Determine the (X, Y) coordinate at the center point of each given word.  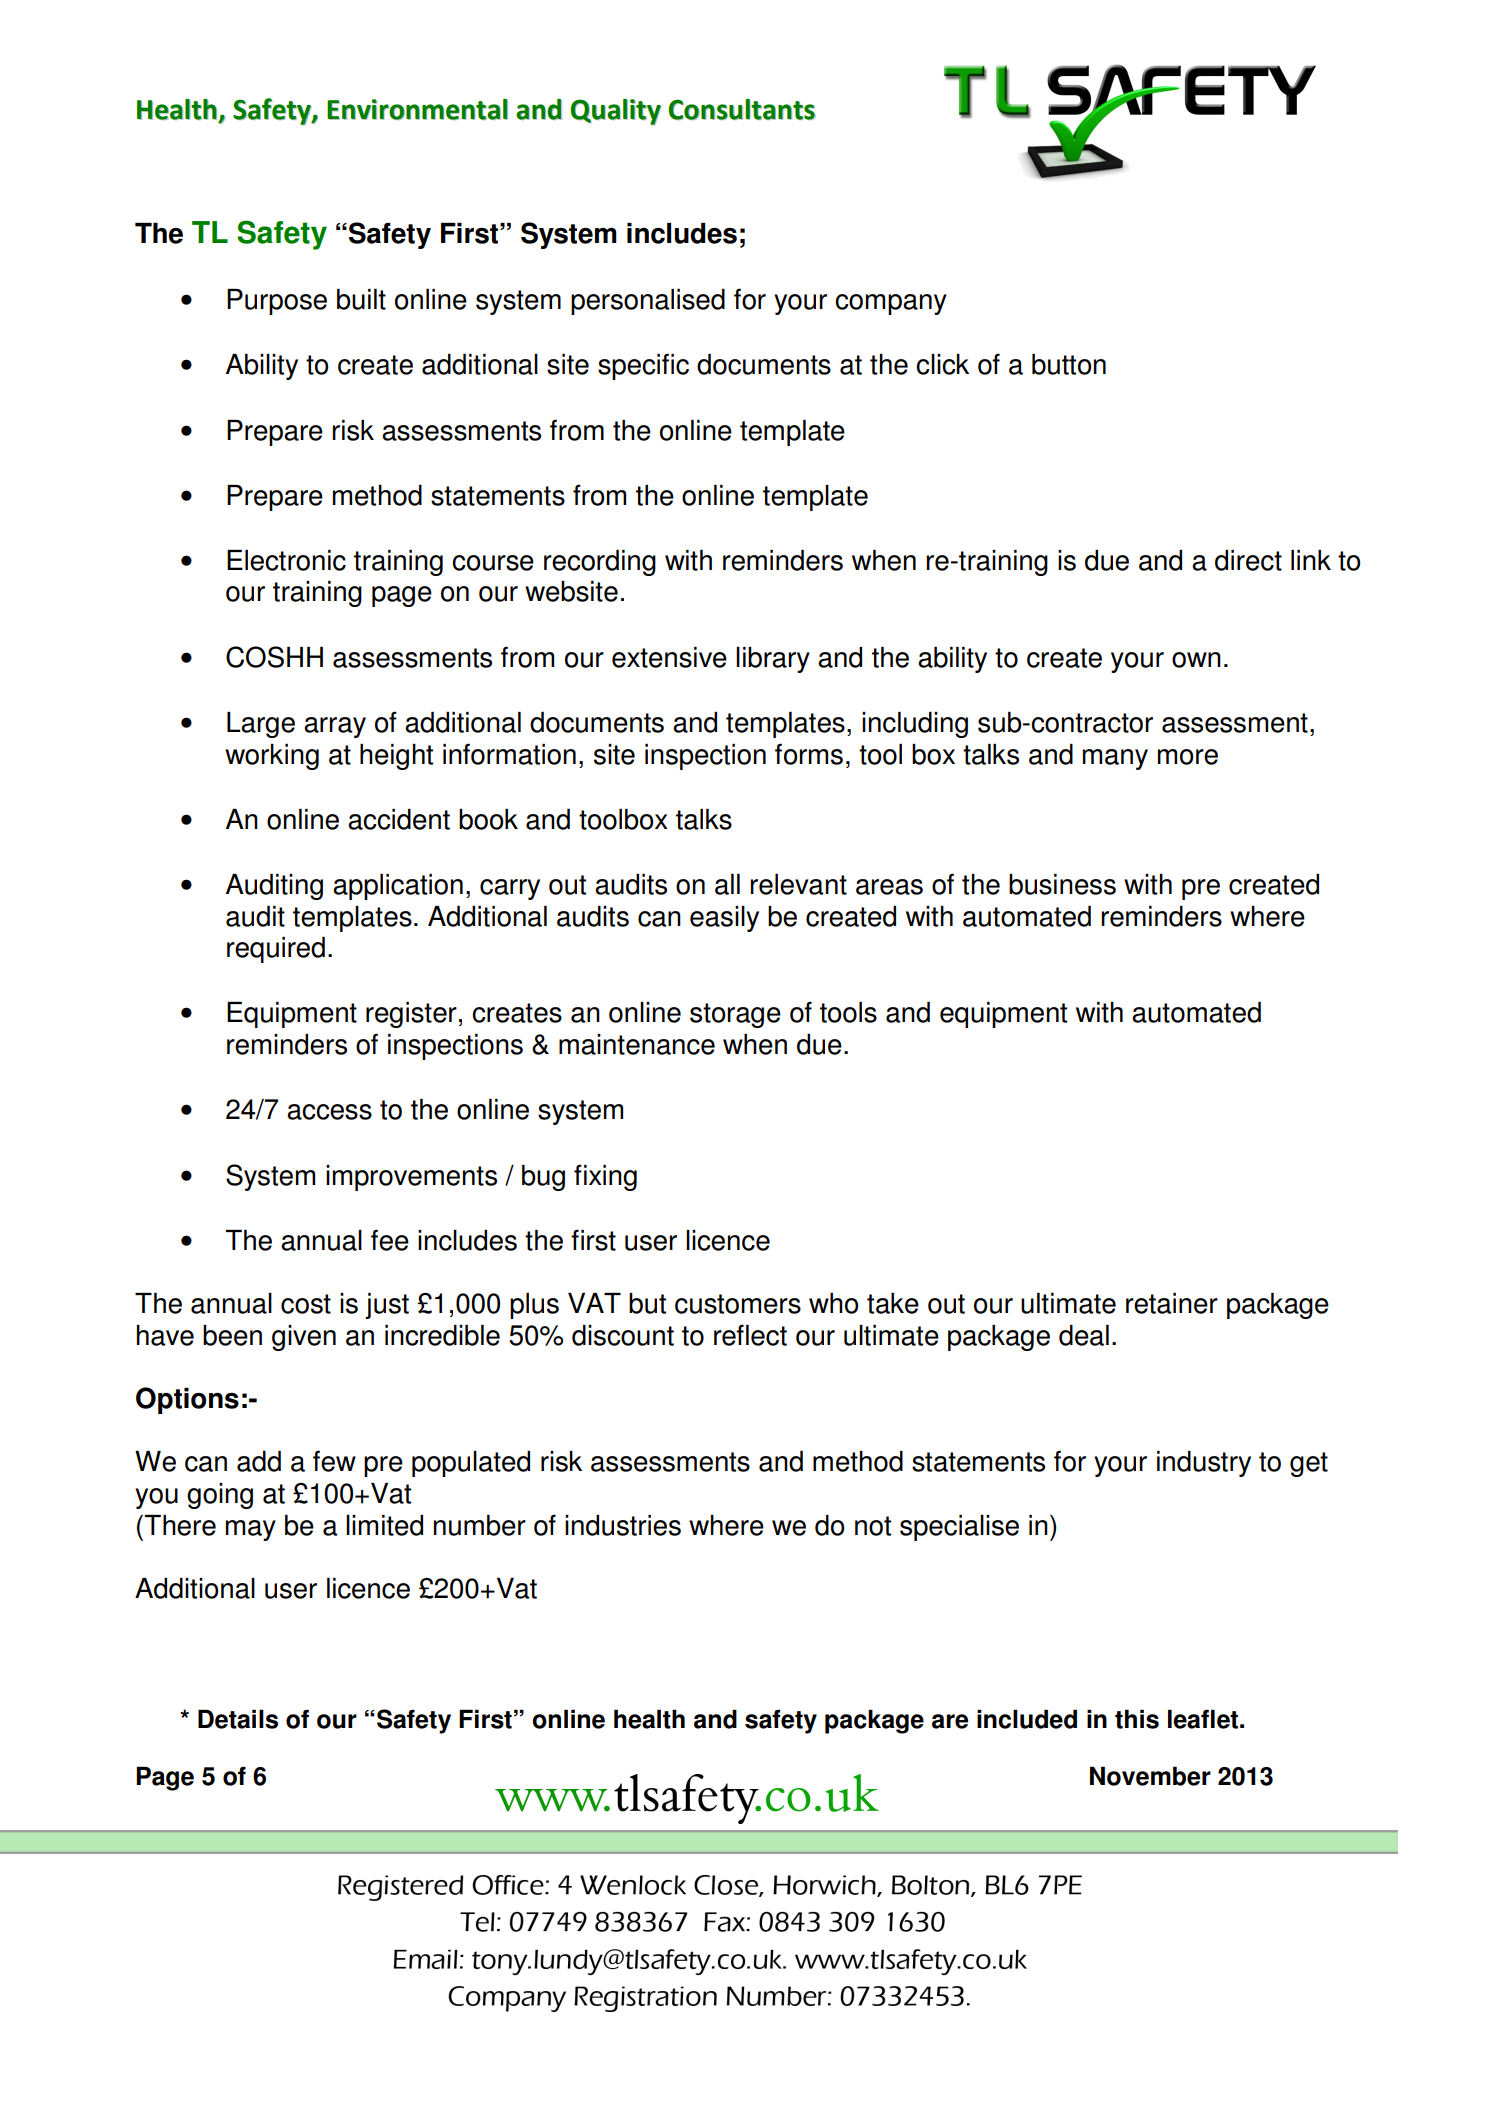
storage (735, 1015)
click (942, 364)
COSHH (274, 657)
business (1062, 884)
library (773, 660)
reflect (750, 1335)
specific (643, 366)
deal (1084, 1335)
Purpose (277, 302)
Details (238, 1719)
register (411, 1015)
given (304, 1338)
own (1196, 660)
